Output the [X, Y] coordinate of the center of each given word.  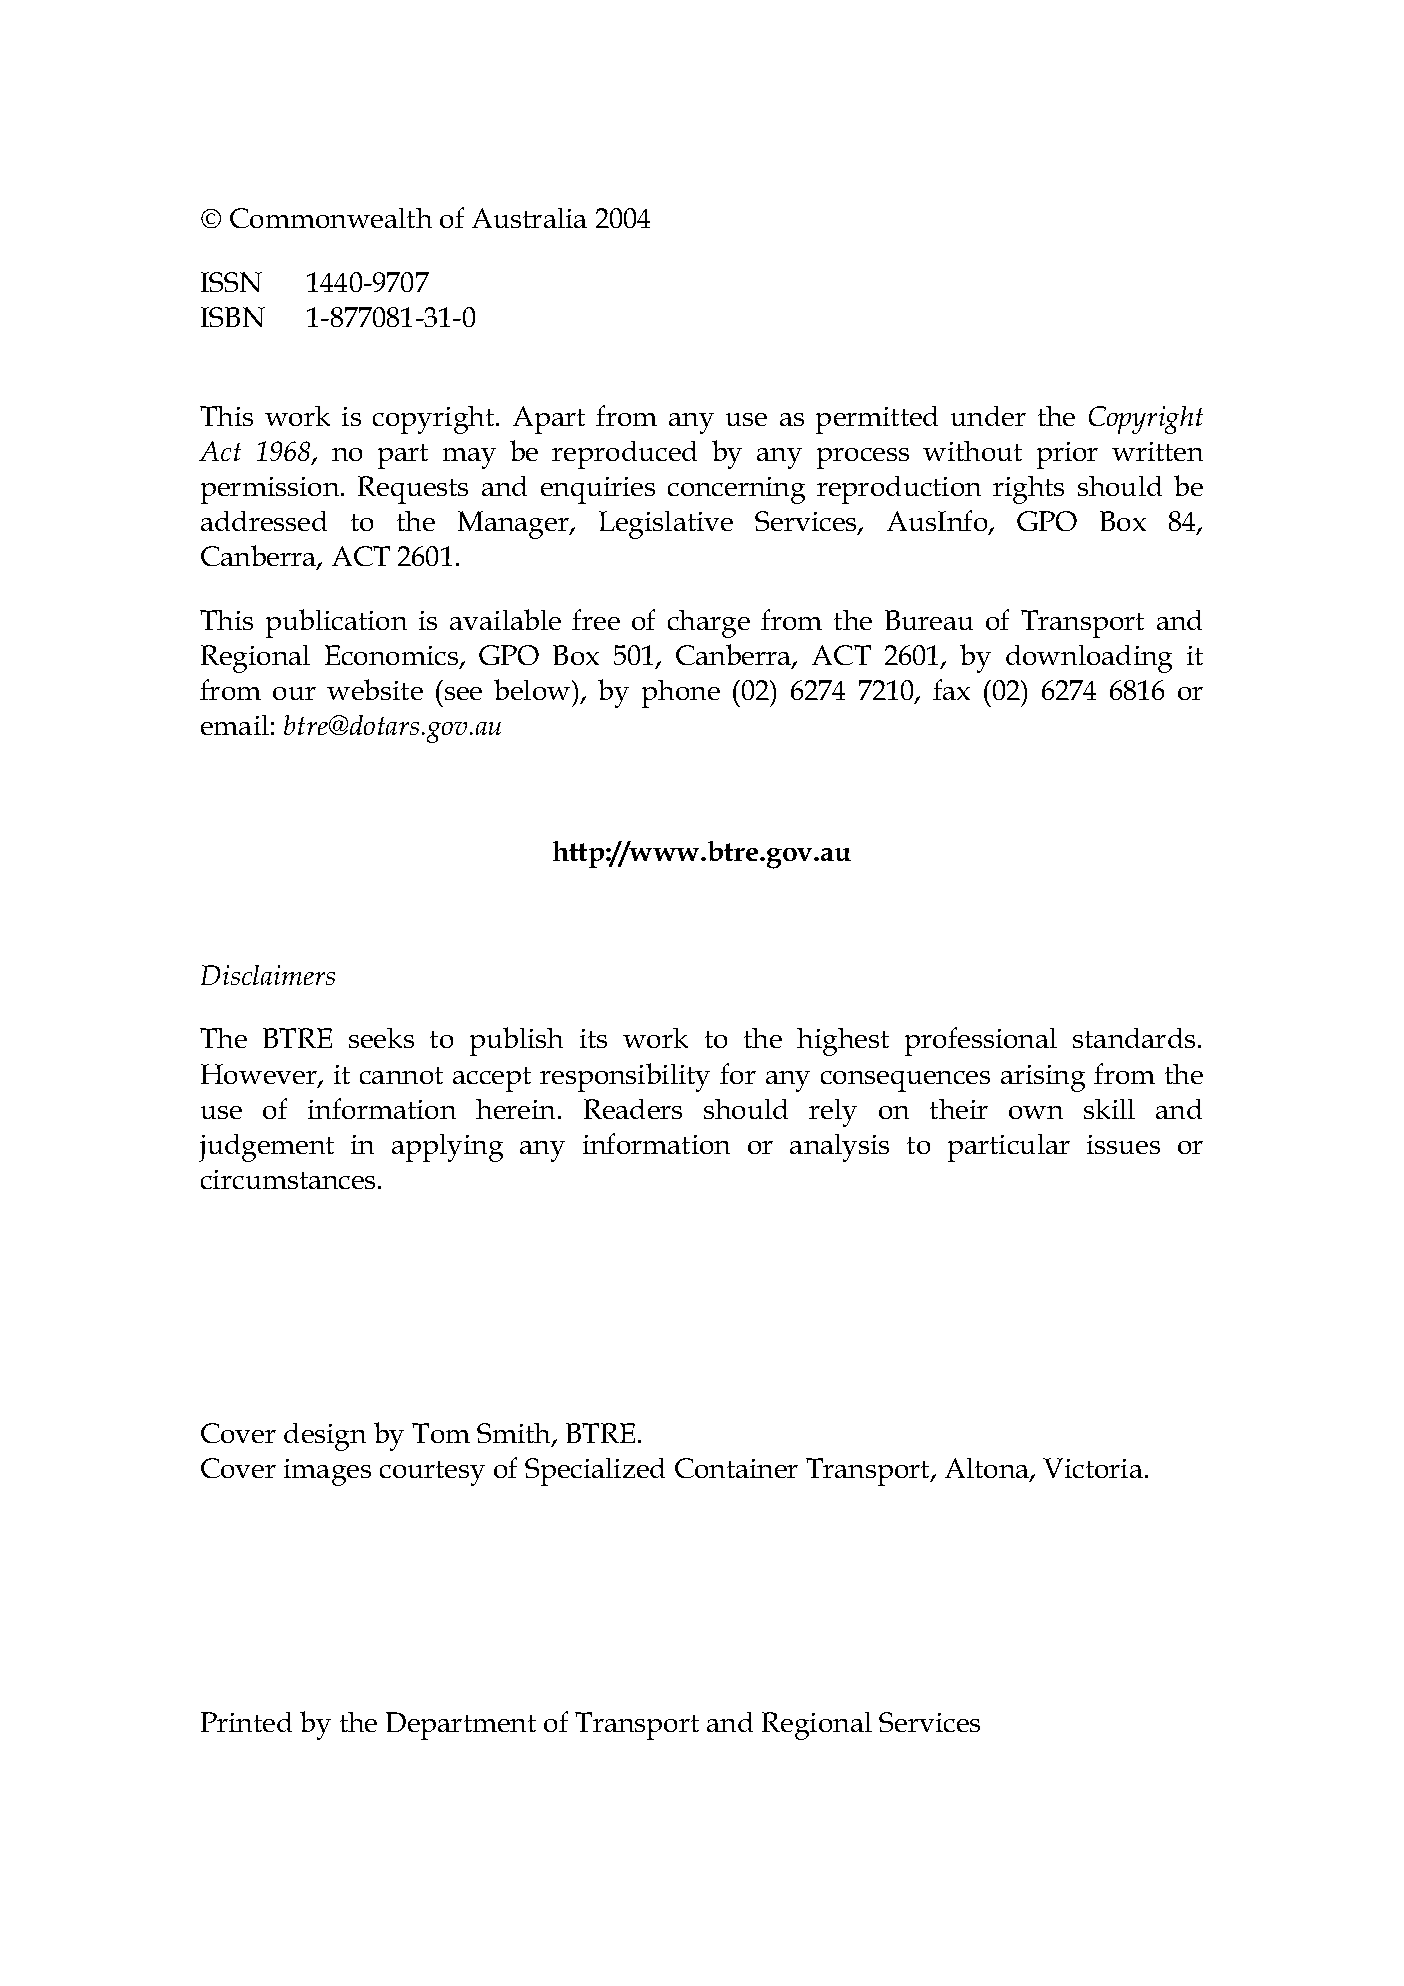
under [988, 416]
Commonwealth [331, 218]
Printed [246, 1722]
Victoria [1093, 1468]
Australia [529, 218]
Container [736, 1468]
